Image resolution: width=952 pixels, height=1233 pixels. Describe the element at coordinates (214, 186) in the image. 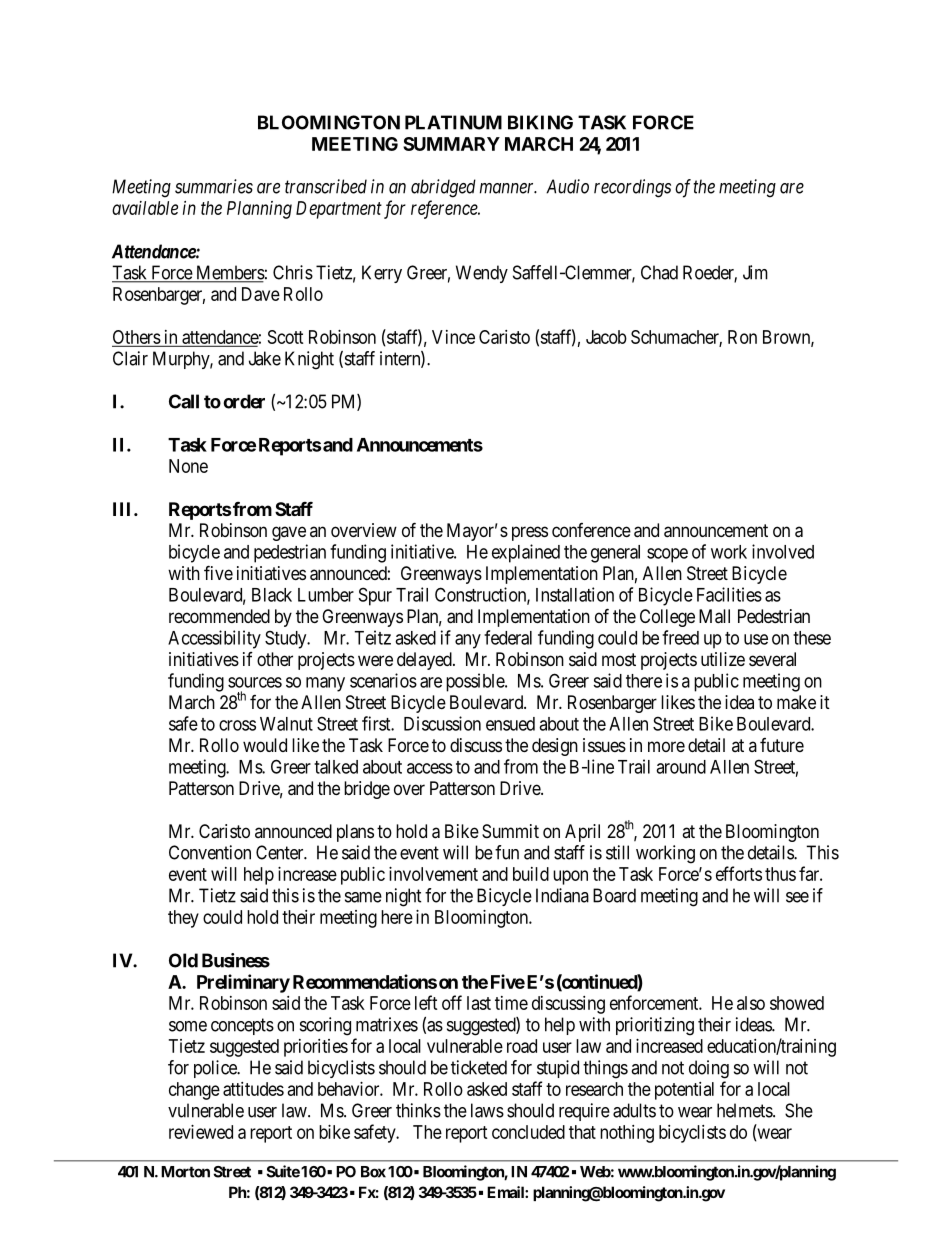

I see `summaries` at that location.
